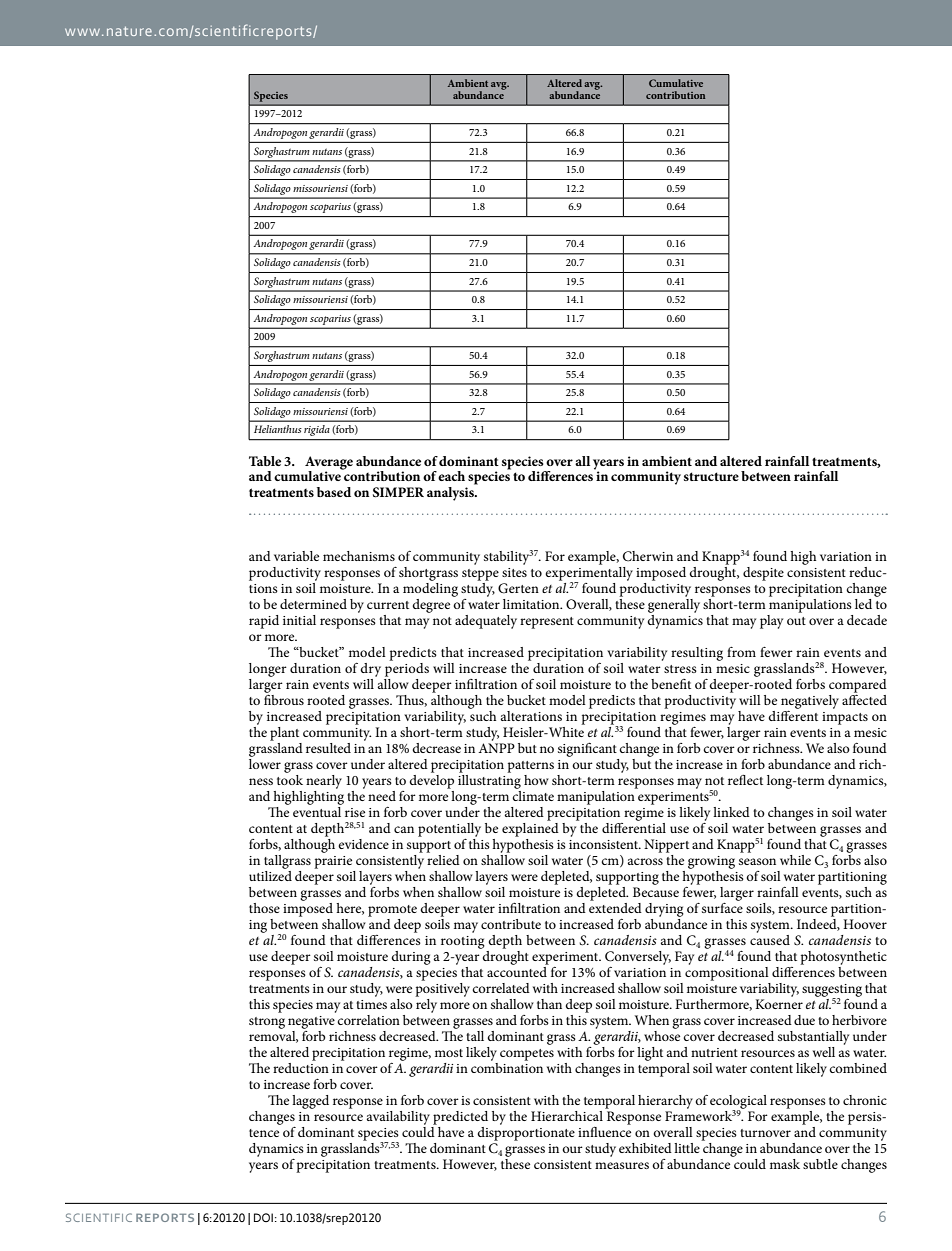 The height and width of the page is (1251, 952). Describe the element at coordinates (263, 1217) in the page. I see `DOI` at that location.
